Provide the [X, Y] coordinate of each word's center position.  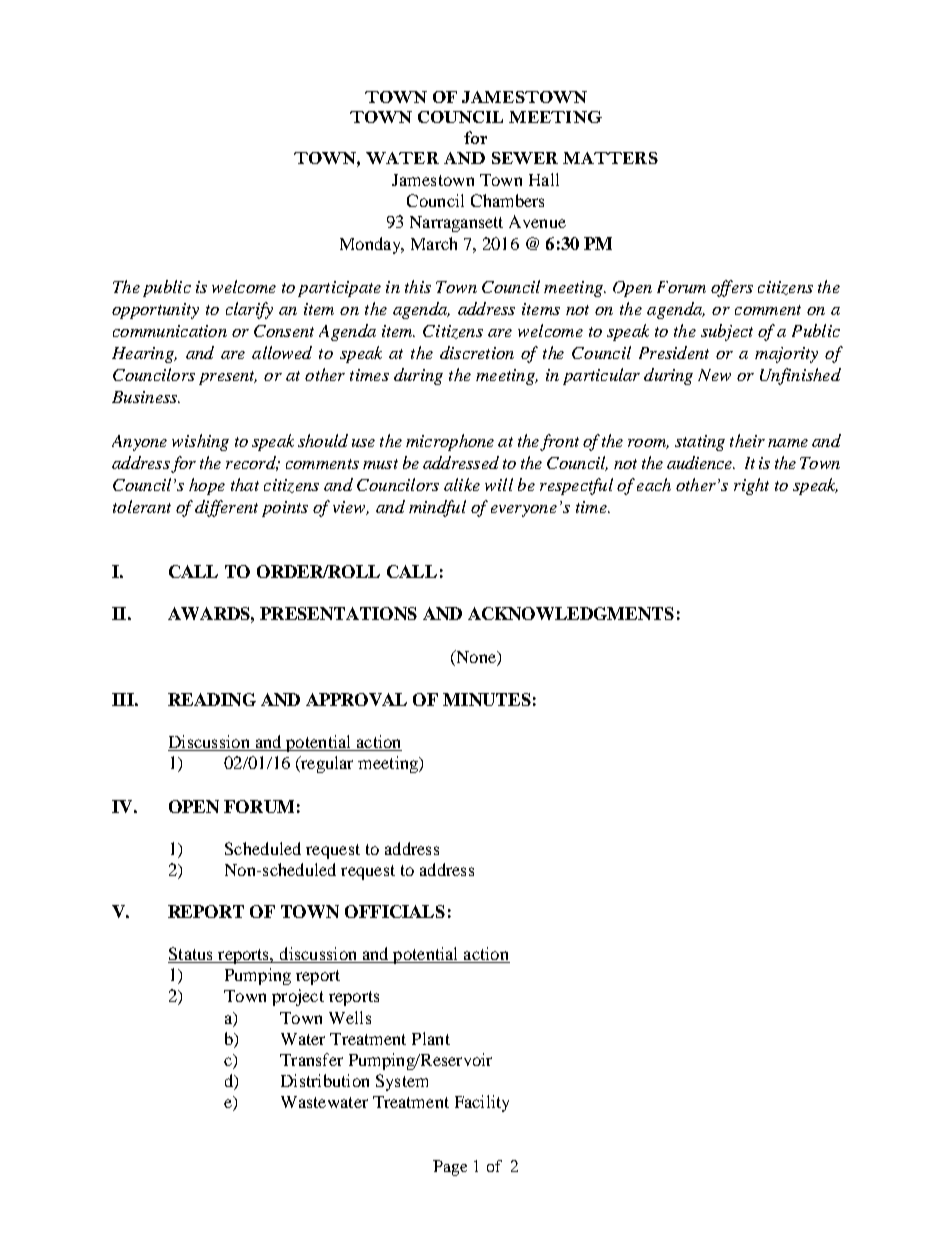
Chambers [507, 200]
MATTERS [610, 158]
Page [450, 1168]
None [476, 656]
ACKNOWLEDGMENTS [571, 613]
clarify [249, 310]
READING [212, 699]
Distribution [325, 1080]
